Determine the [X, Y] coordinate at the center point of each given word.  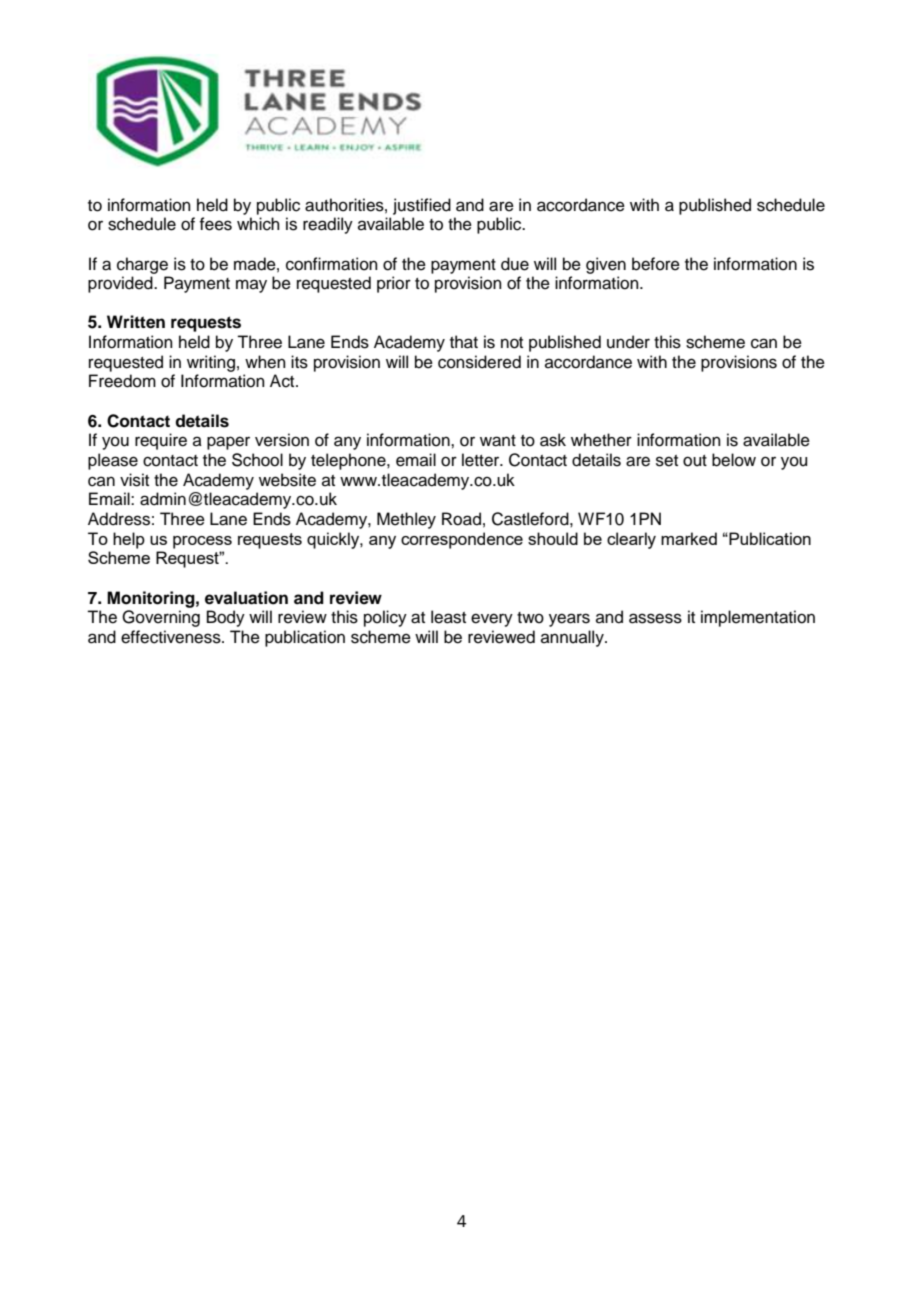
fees [215, 224]
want [498, 441]
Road [461, 519]
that [464, 342]
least [448, 617]
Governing [161, 618]
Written [136, 322]
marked [689, 538]
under [628, 342]
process [202, 542]
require [161, 441]
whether [601, 440]
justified [422, 206]
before [656, 264]
